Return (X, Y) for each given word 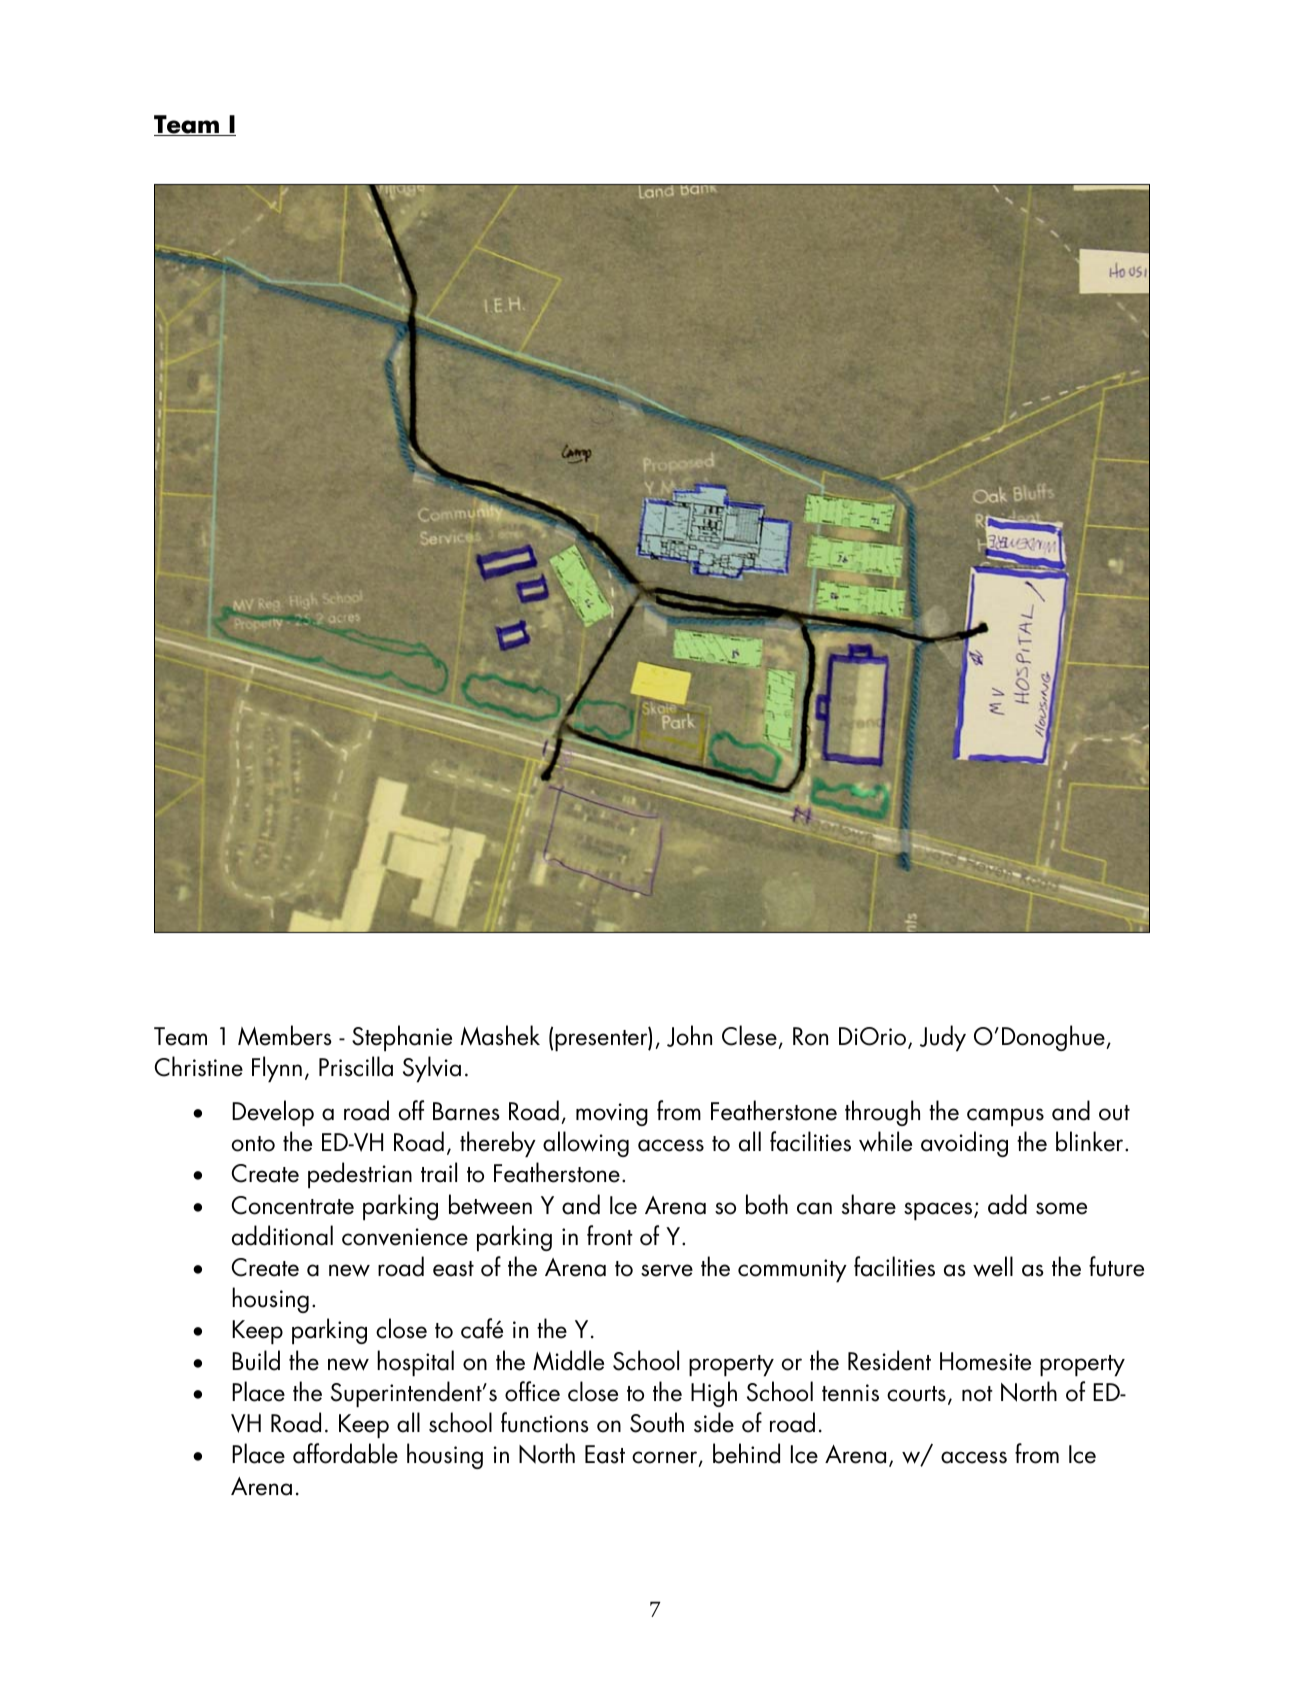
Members (285, 1035)
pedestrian (360, 1175)
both (767, 1204)
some (1061, 1208)
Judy (943, 1038)
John (689, 1036)
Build (256, 1360)
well (993, 1266)
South (657, 1422)
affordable (345, 1453)
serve (667, 1270)
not (977, 1394)
